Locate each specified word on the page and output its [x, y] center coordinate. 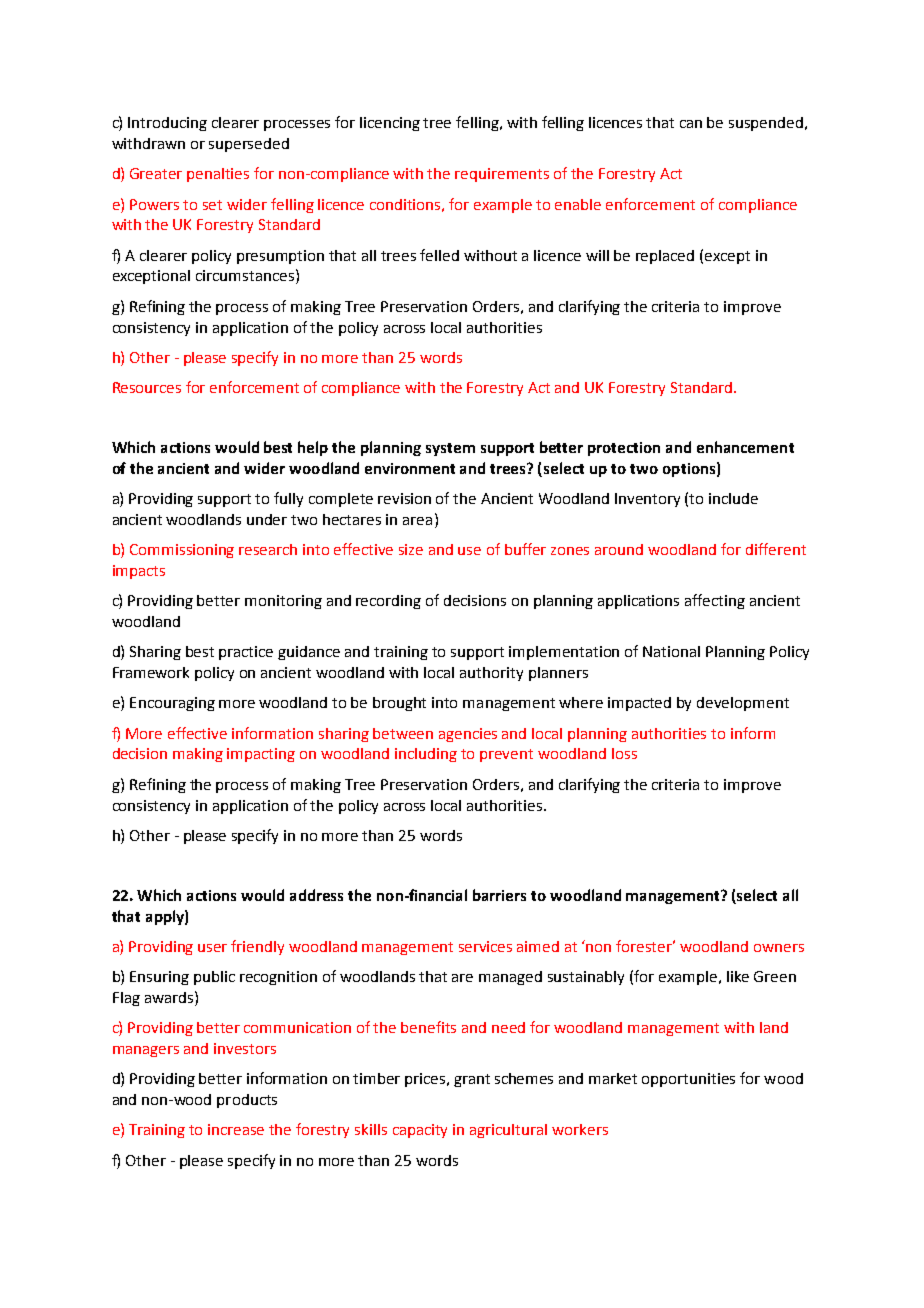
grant [472, 1080]
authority [491, 674]
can [691, 124]
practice [246, 653]
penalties [218, 175]
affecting [715, 601]
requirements [502, 175]
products [247, 1101]
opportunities [688, 1080]
